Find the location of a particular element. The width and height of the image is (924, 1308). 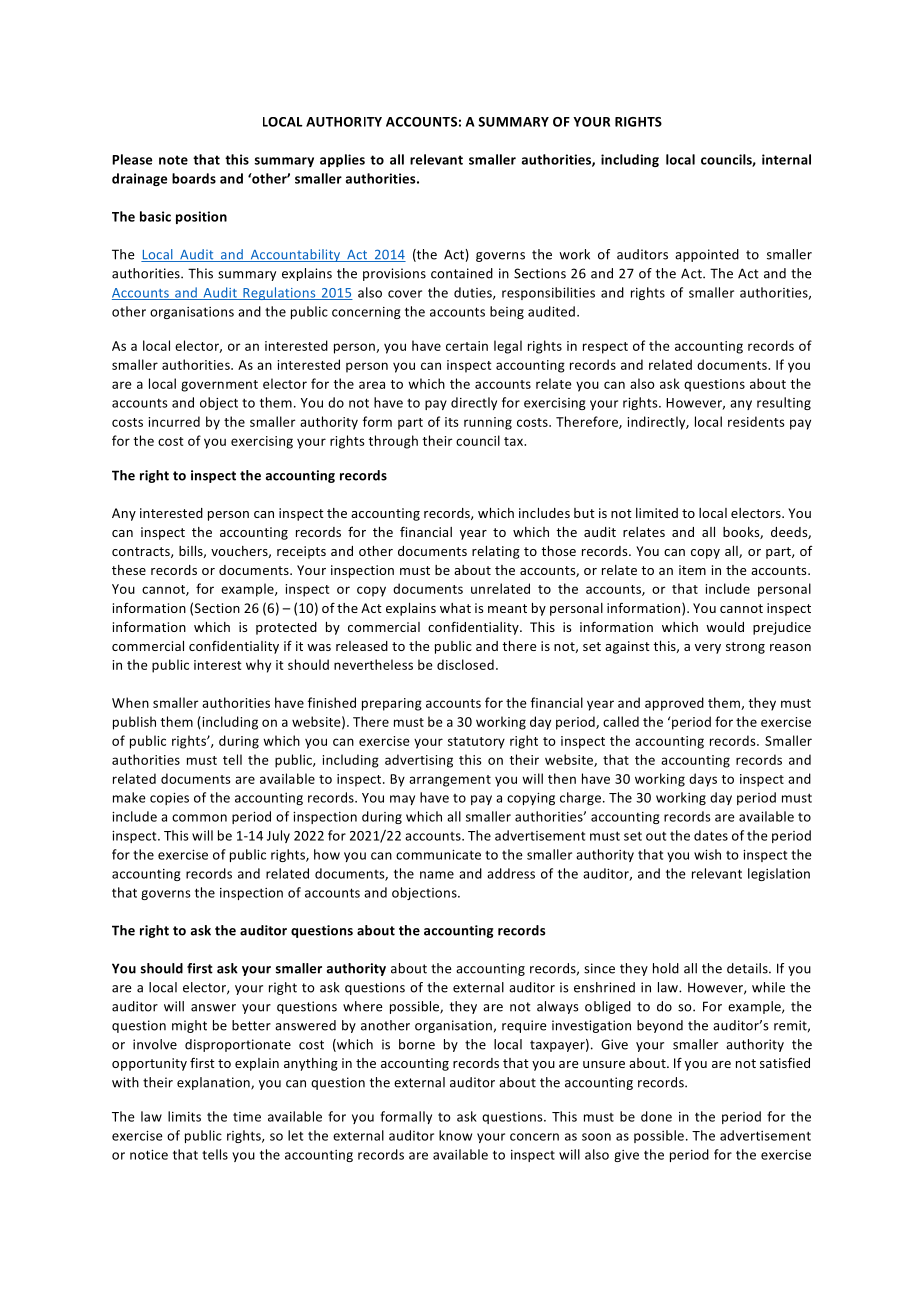

very is located at coordinates (708, 649).
